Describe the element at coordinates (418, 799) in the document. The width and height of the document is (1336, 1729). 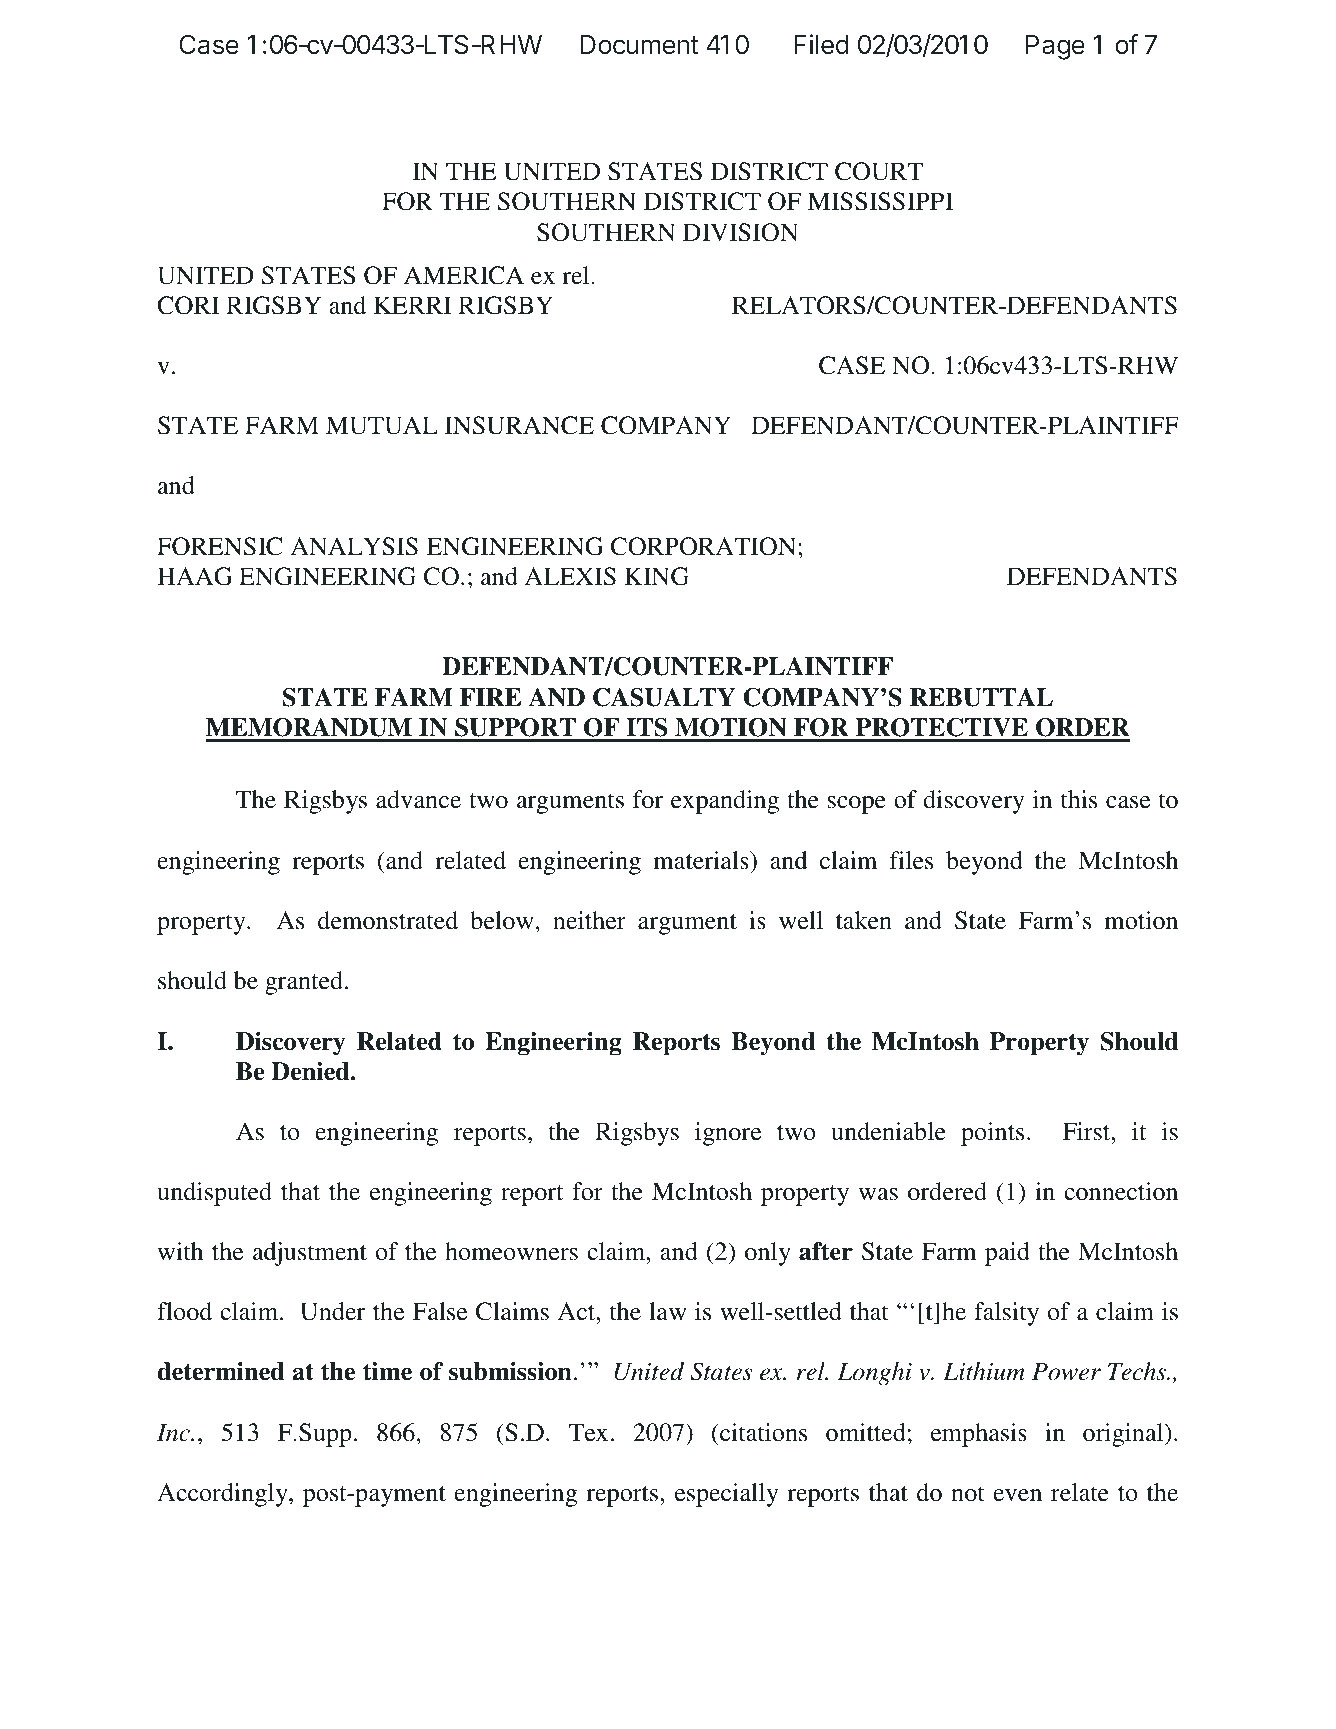
I see `advance` at that location.
